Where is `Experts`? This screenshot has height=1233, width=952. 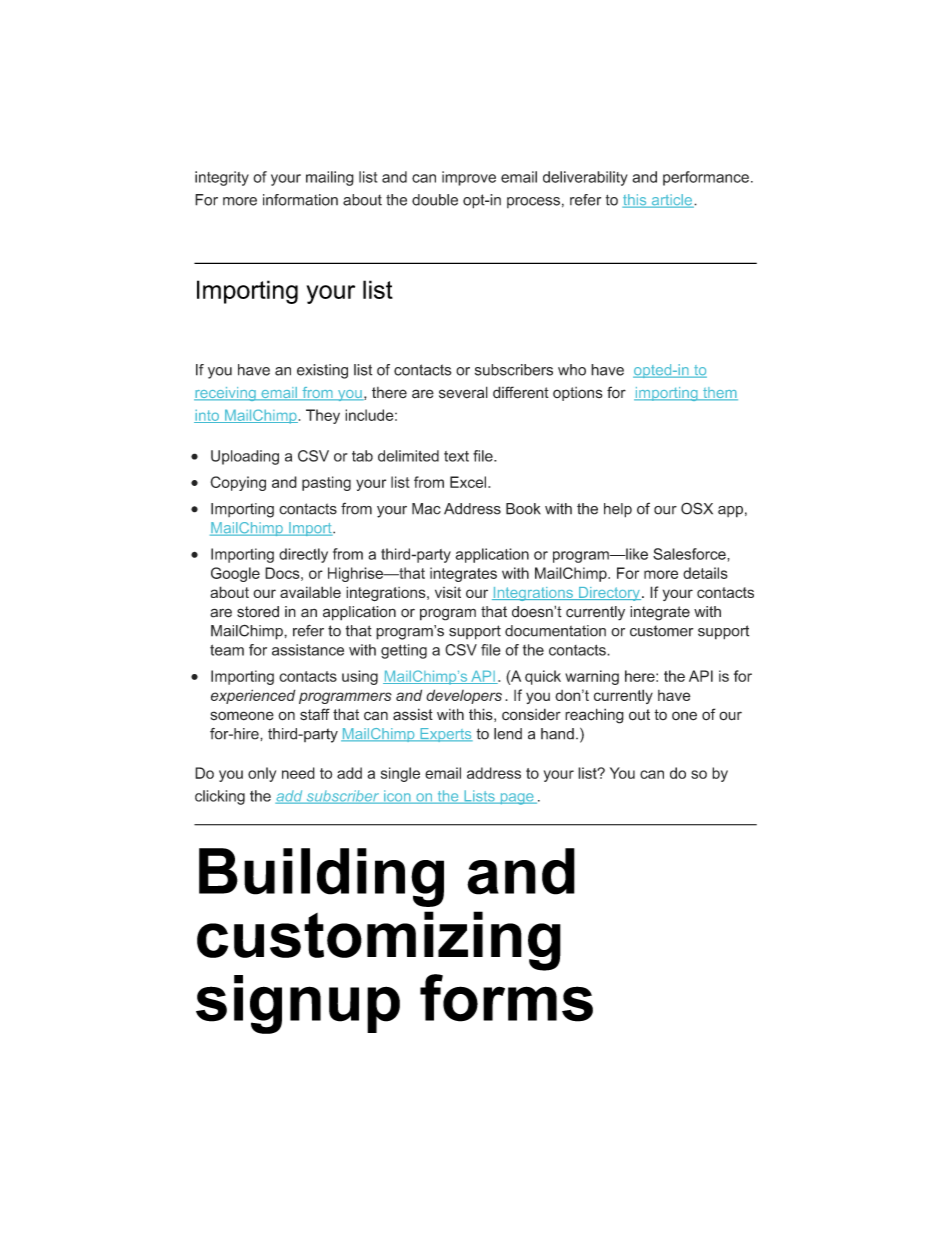
Experts is located at coordinates (445, 735).
